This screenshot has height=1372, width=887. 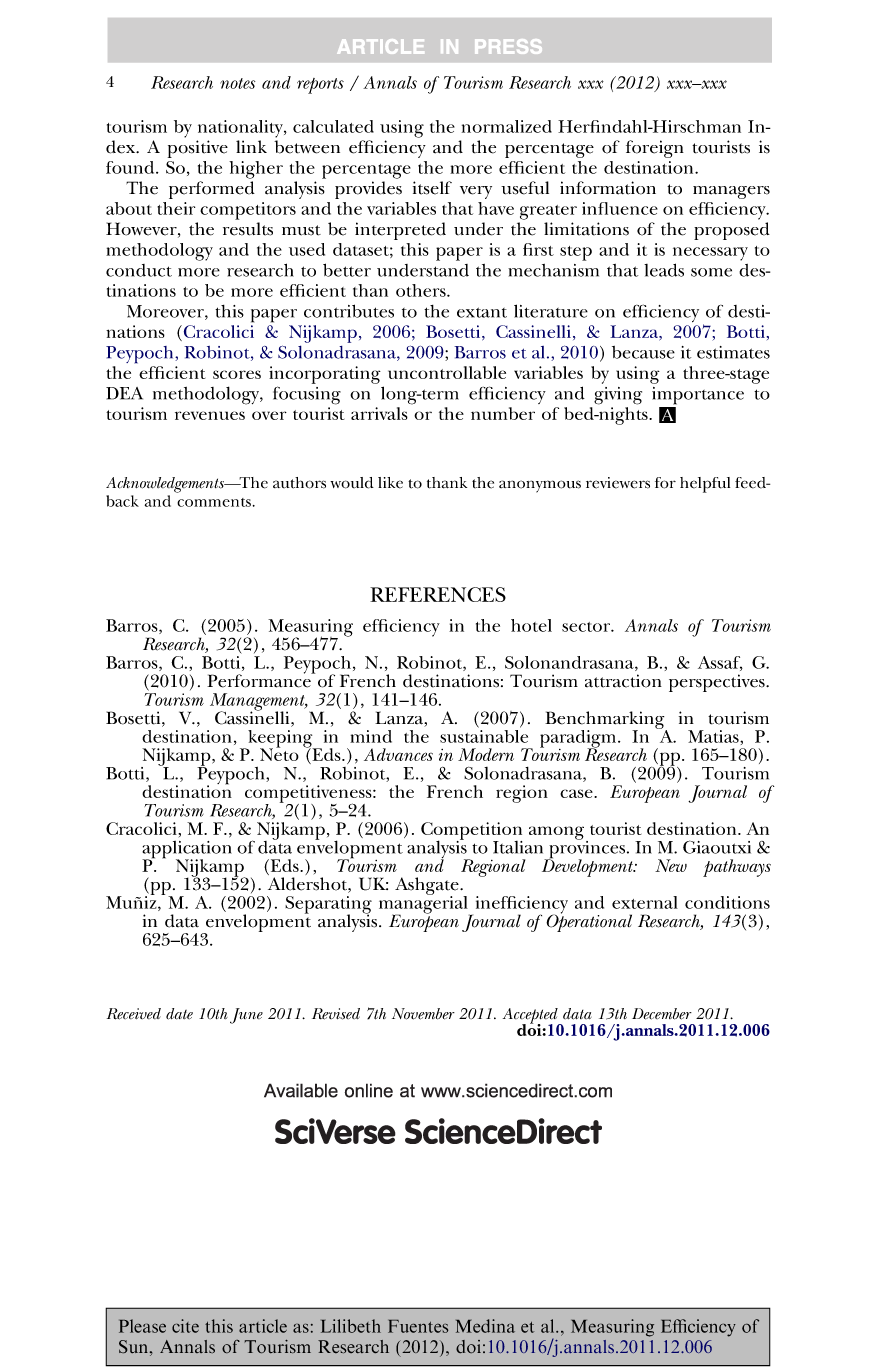 I want to click on managerial, so click(x=424, y=905).
